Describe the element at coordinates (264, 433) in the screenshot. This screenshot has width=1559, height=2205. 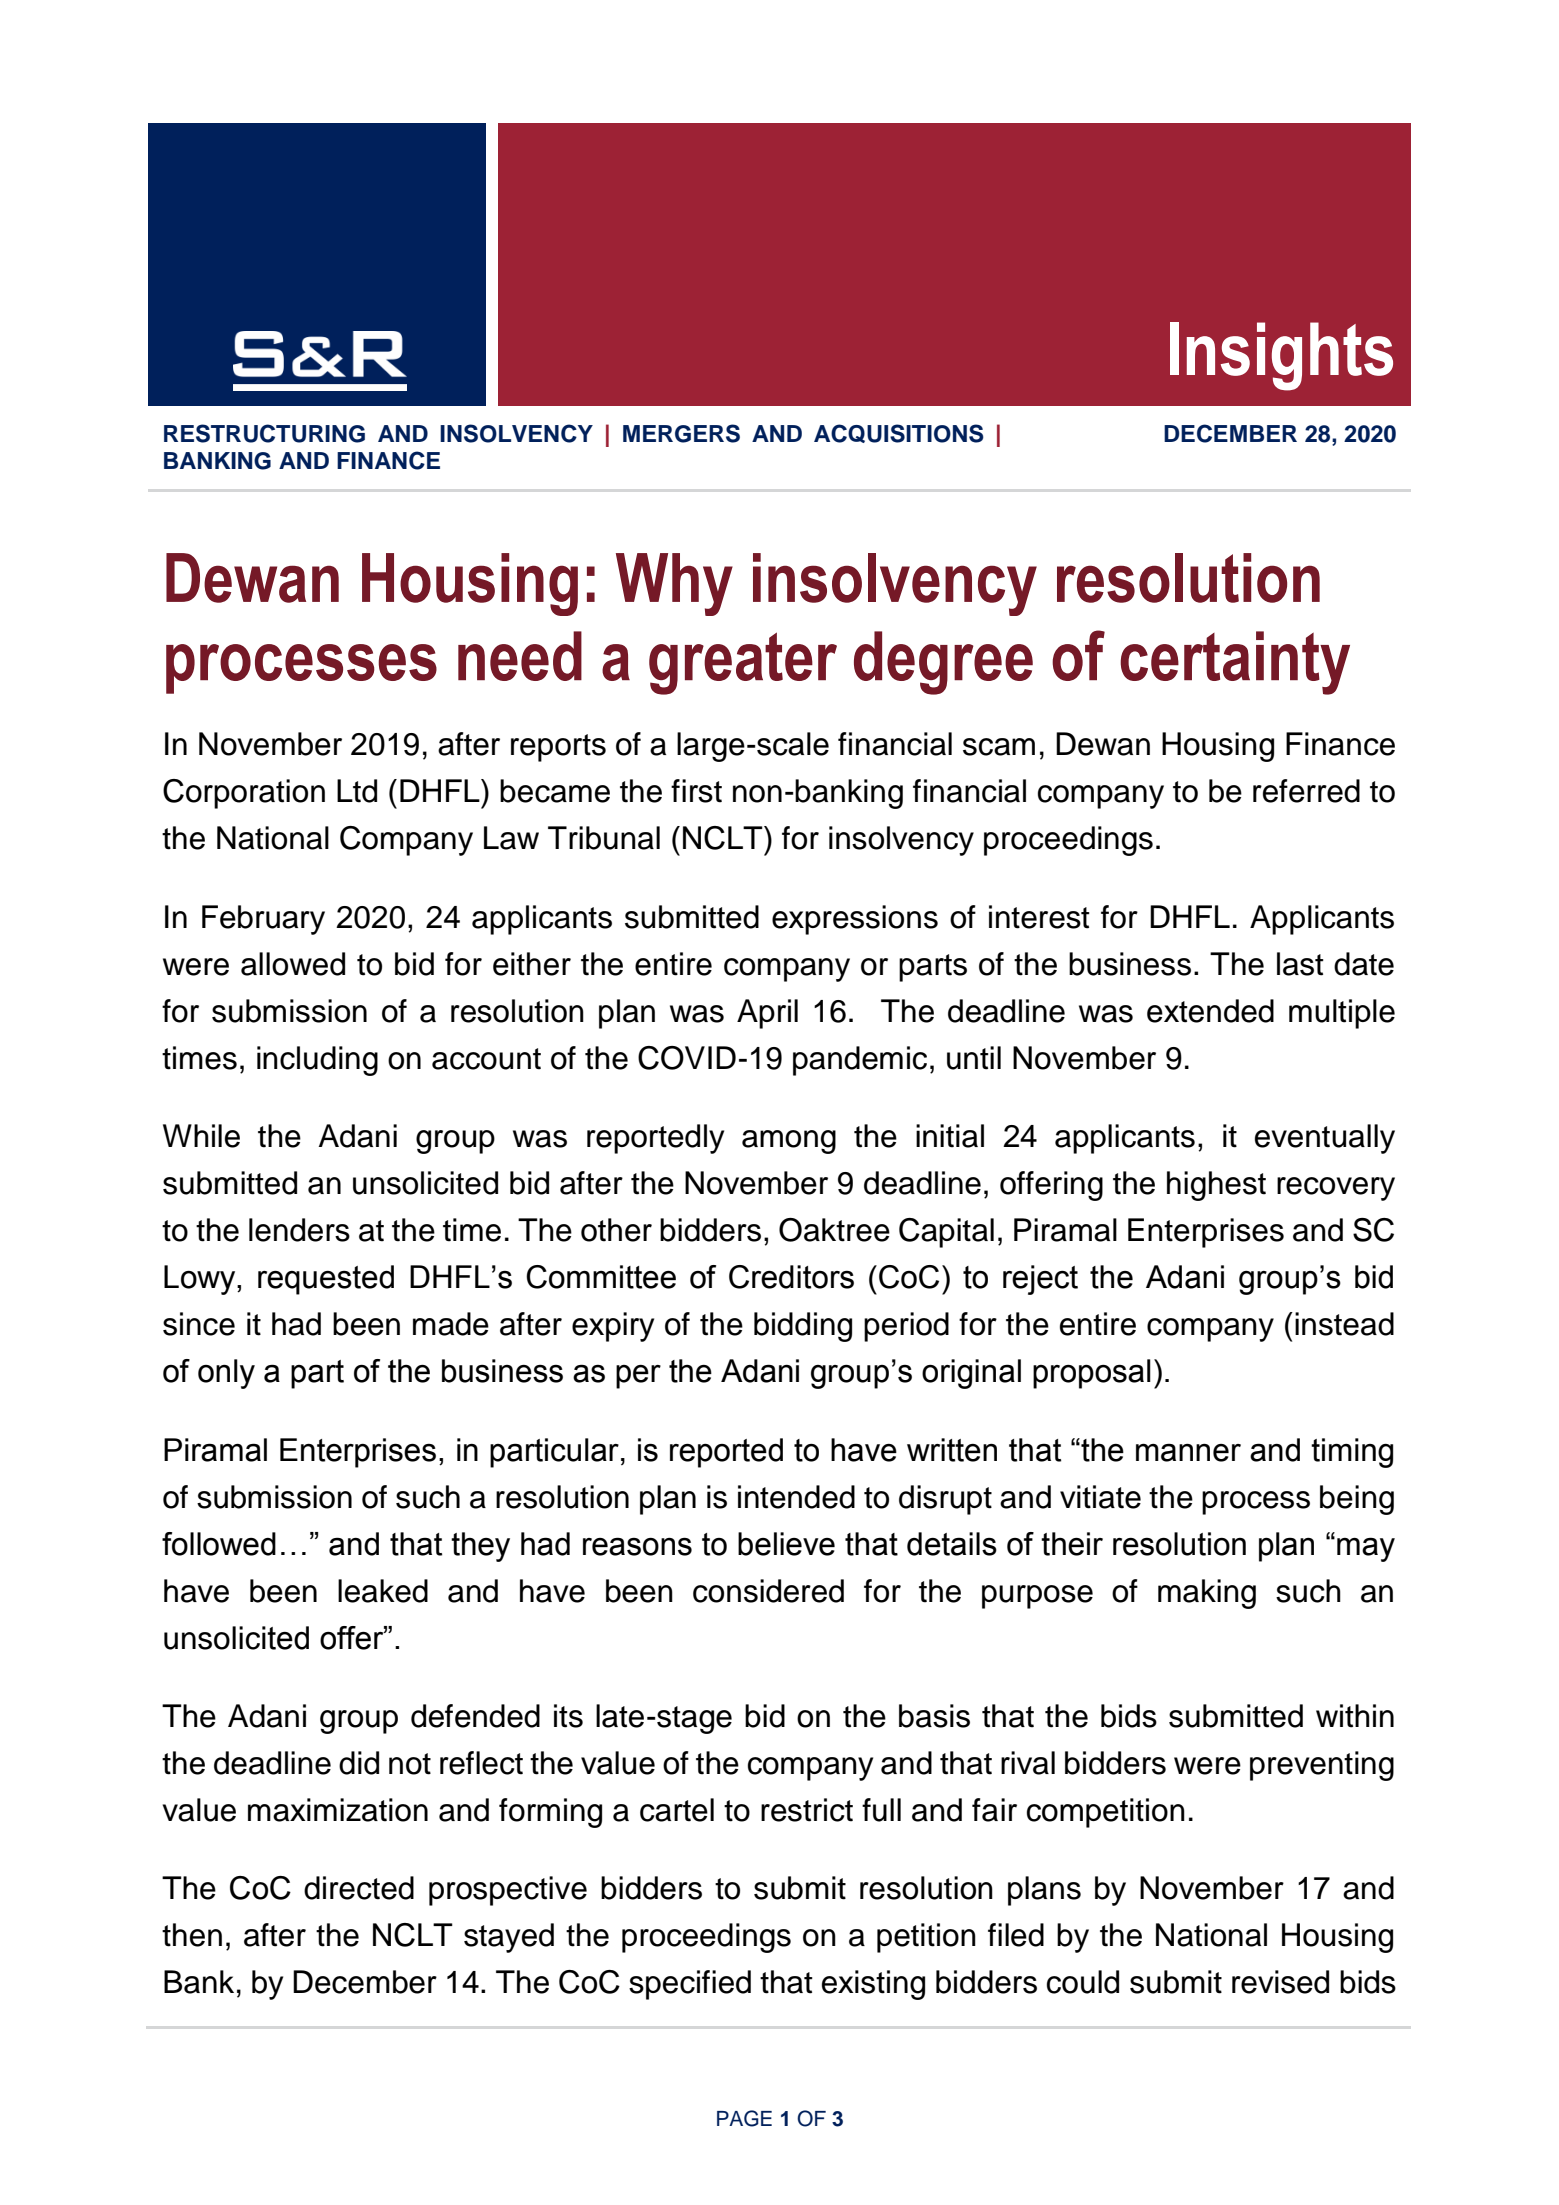
I see `RESTRUCTURING` at that location.
